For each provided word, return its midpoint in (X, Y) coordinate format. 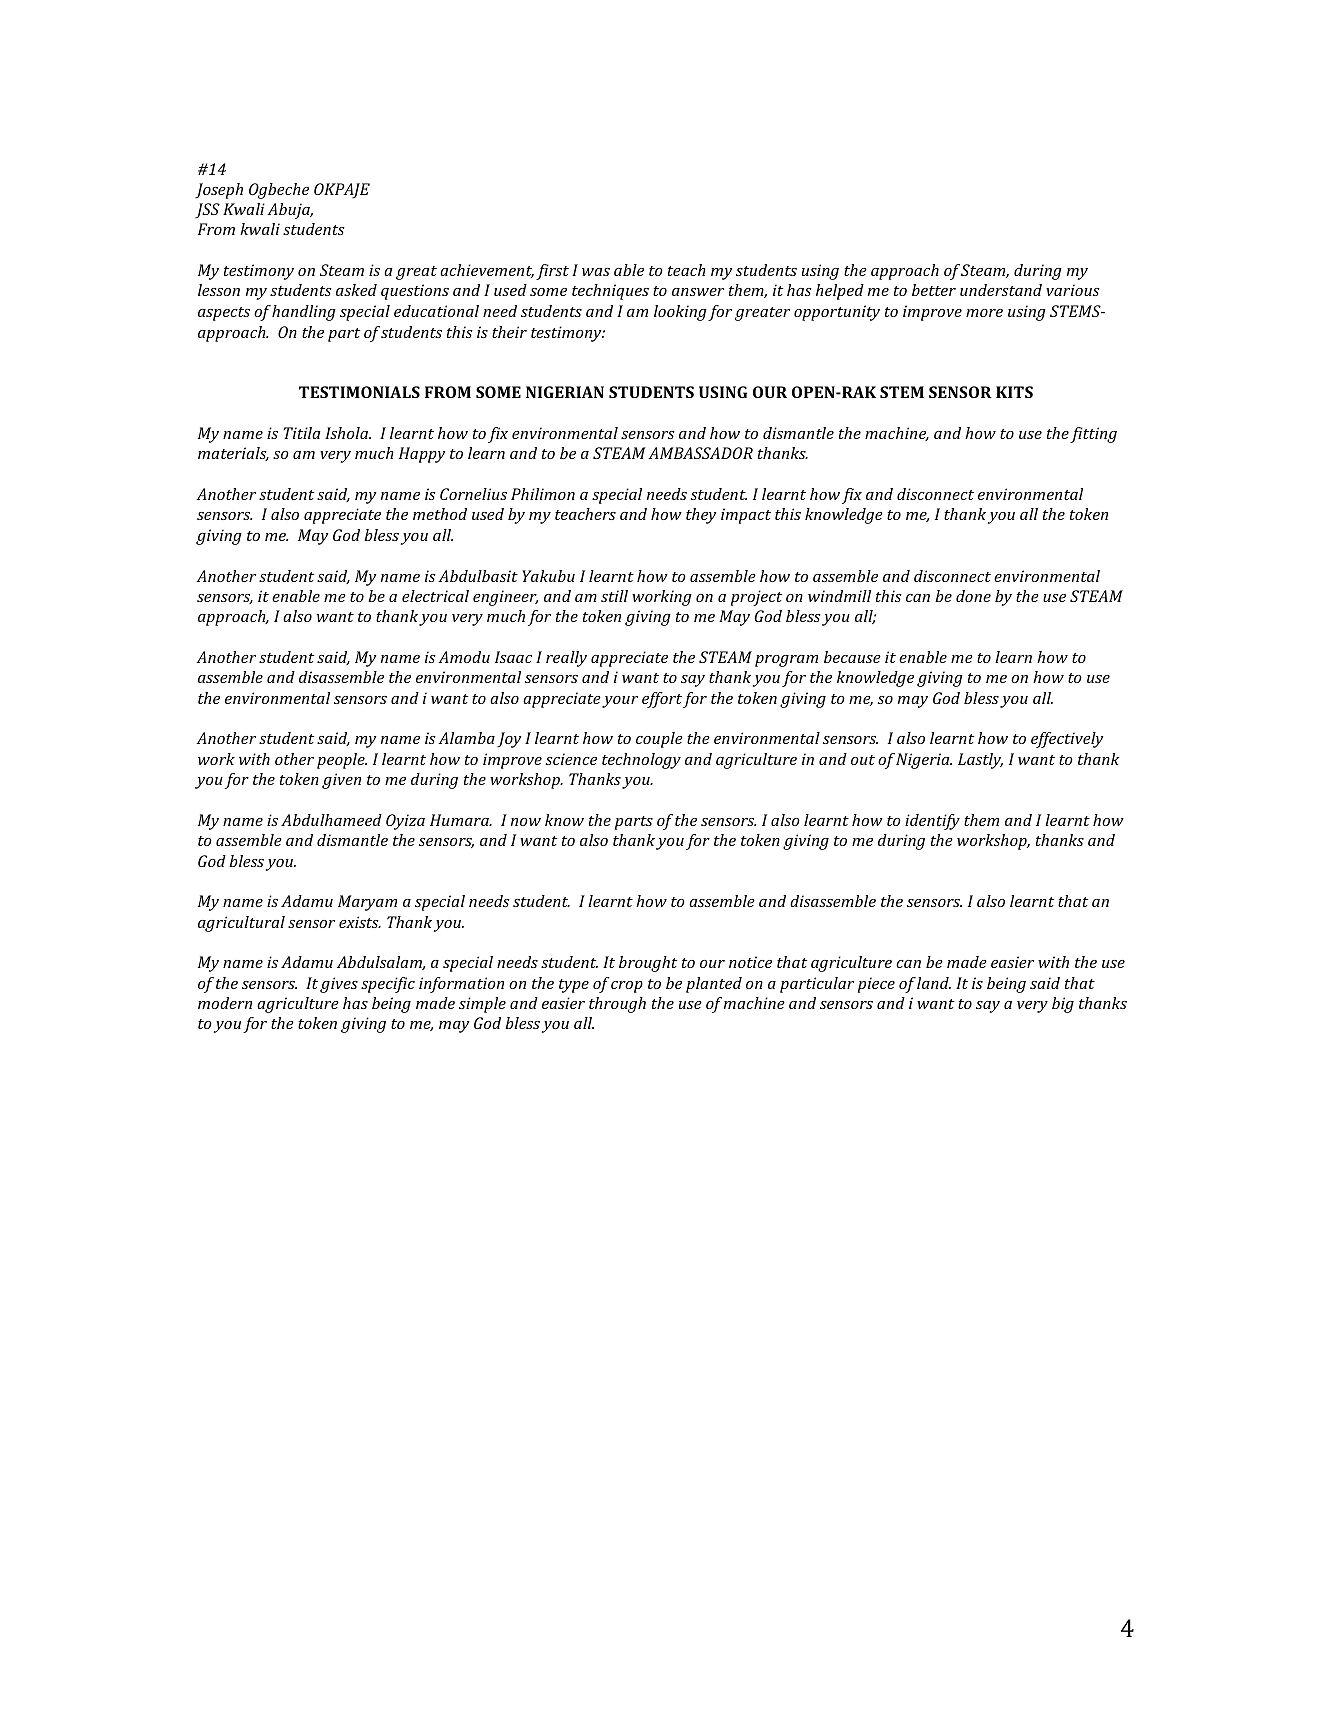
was (596, 272)
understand (1001, 290)
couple (659, 740)
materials (233, 454)
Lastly (980, 761)
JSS (207, 211)
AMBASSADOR (700, 453)
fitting (1093, 435)
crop (627, 987)
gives (339, 985)
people (342, 761)
